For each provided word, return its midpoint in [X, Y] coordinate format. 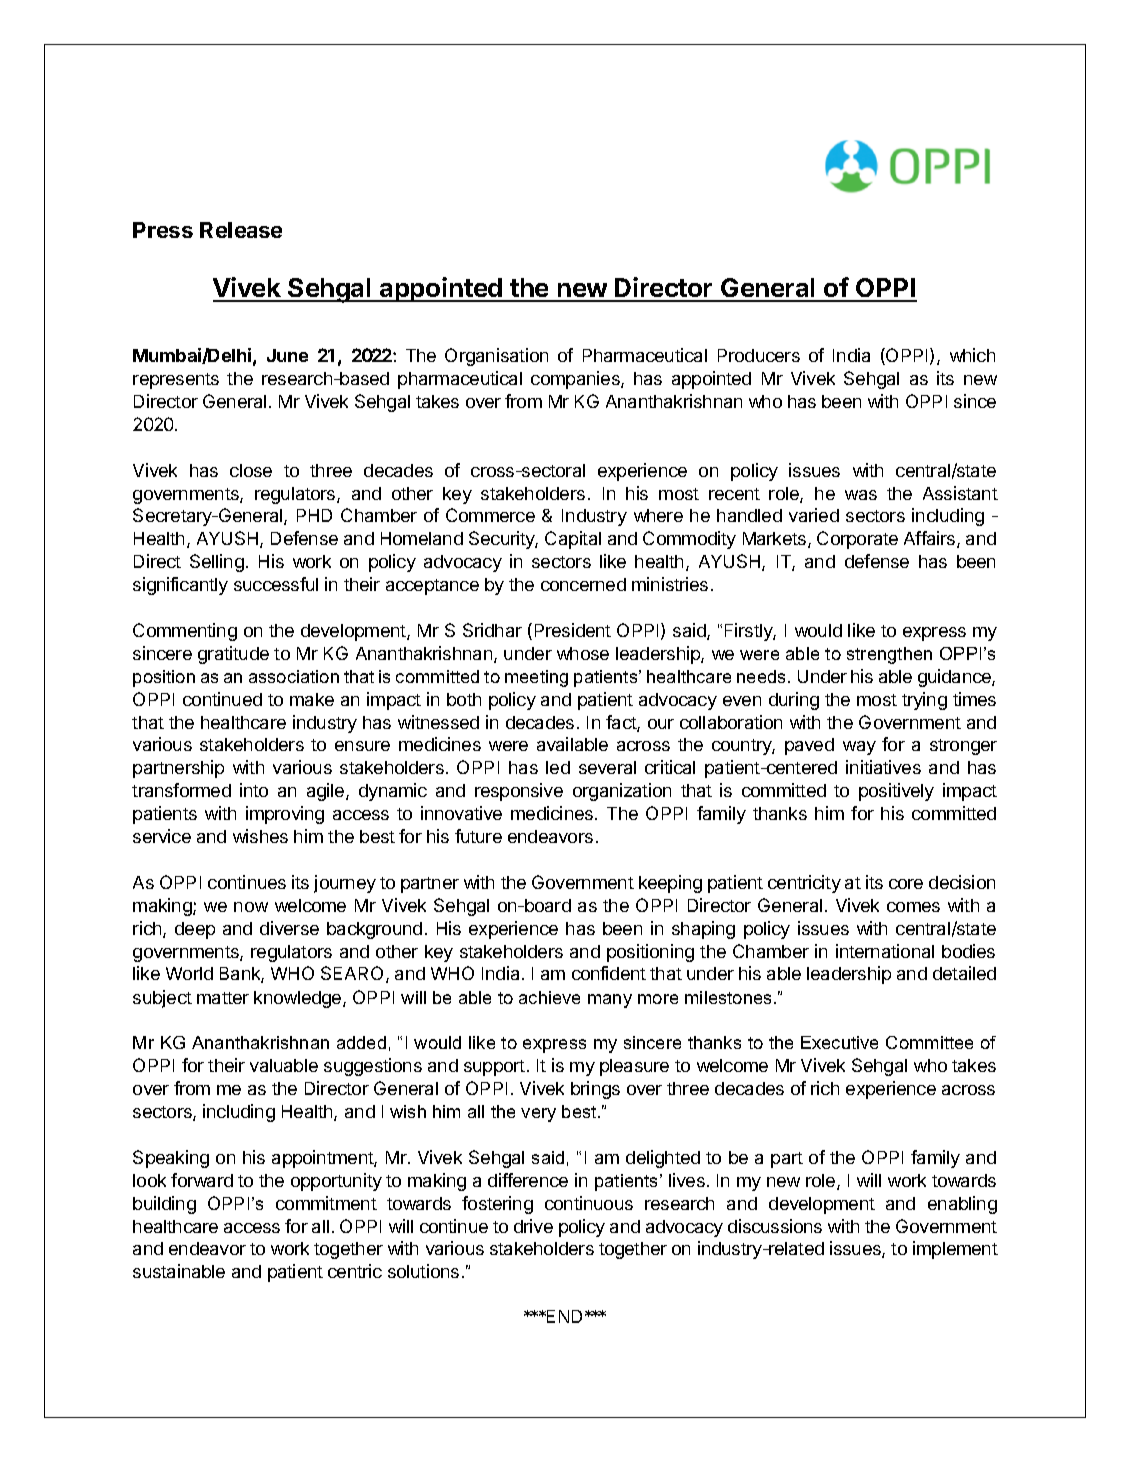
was [861, 495]
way [859, 748]
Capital [573, 540]
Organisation [496, 357]
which [972, 355]
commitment [326, 1203]
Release [241, 230]
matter [223, 998]
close [251, 470]
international [885, 951]
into [254, 790]
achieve [549, 997]
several [607, 767]
